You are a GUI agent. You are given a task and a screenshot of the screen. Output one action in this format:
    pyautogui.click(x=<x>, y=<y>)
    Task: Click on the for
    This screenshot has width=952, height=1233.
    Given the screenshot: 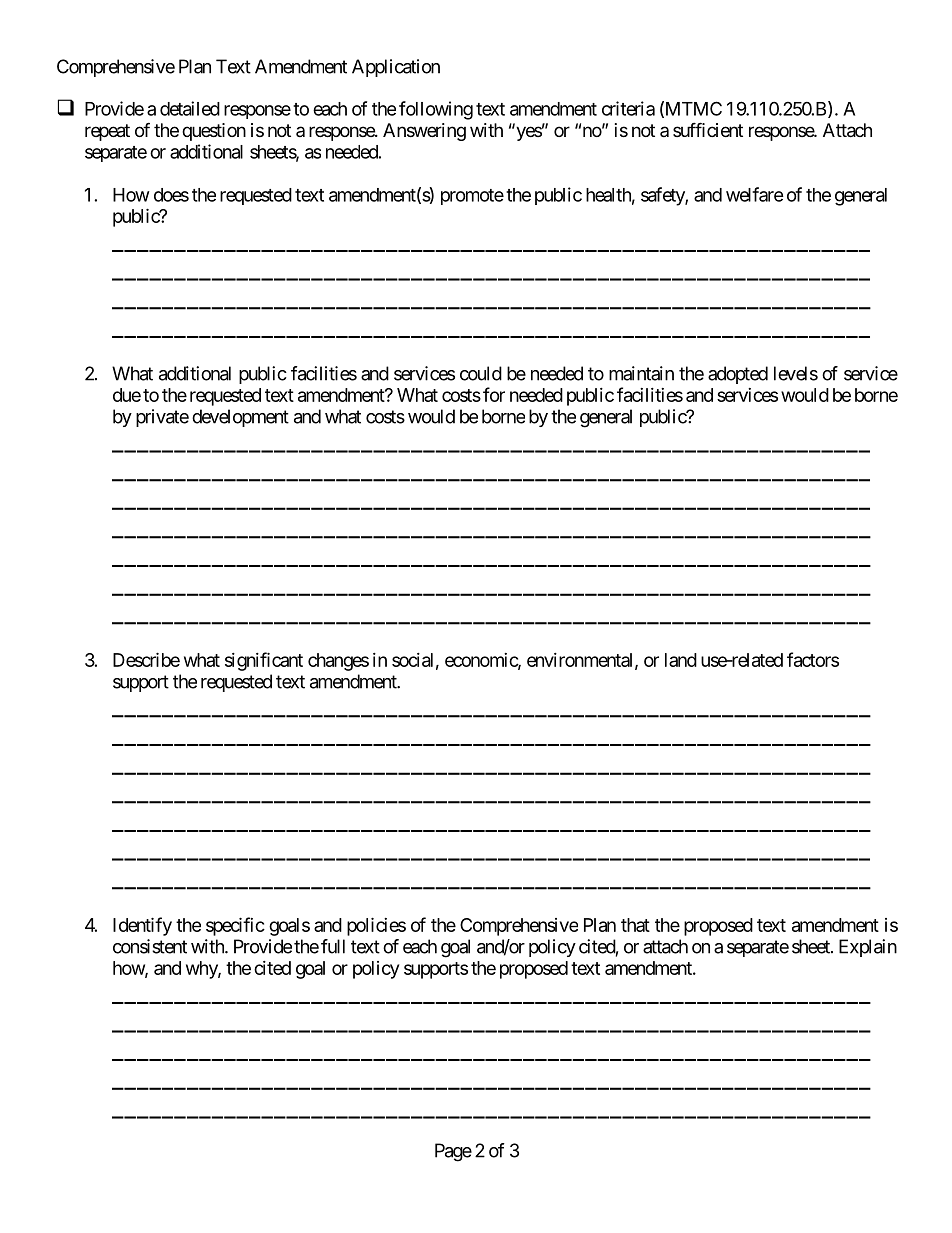 What is the action you would take?
    pyautogui.click(x=494, y=394)
